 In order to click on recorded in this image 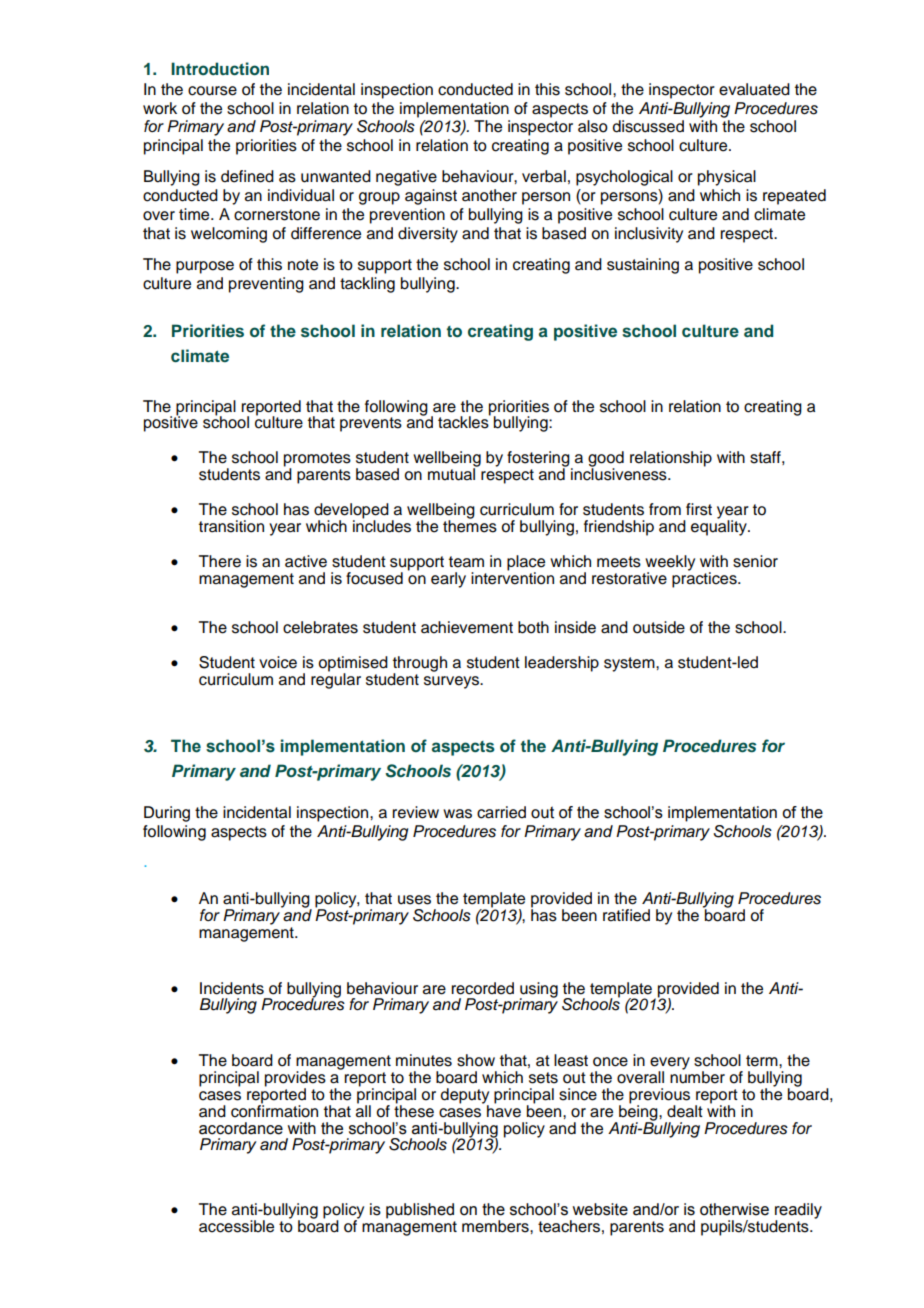, I will do `click(482, 988)`.
